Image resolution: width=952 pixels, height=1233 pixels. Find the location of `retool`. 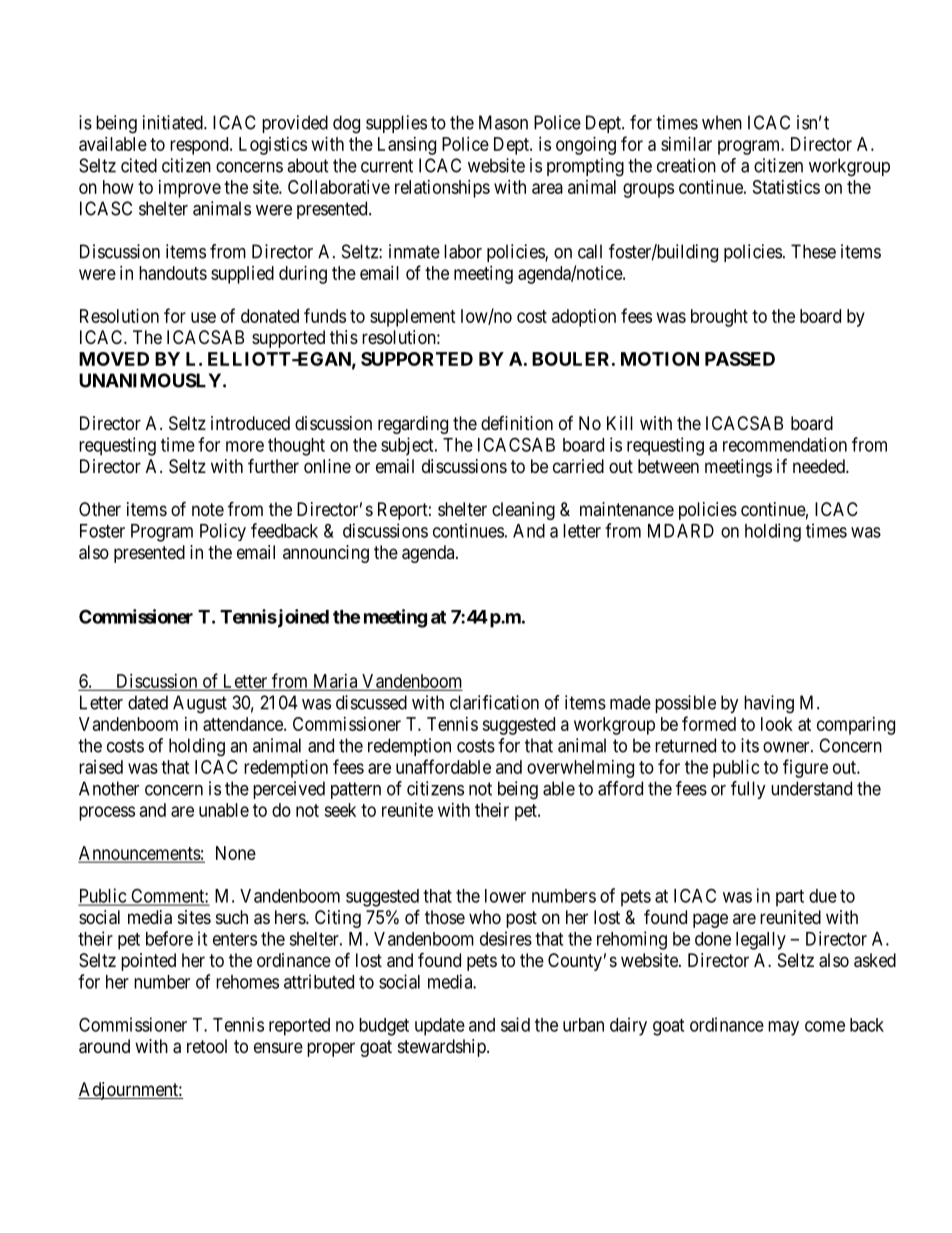

retool is located at coordinates (207, 1046).
